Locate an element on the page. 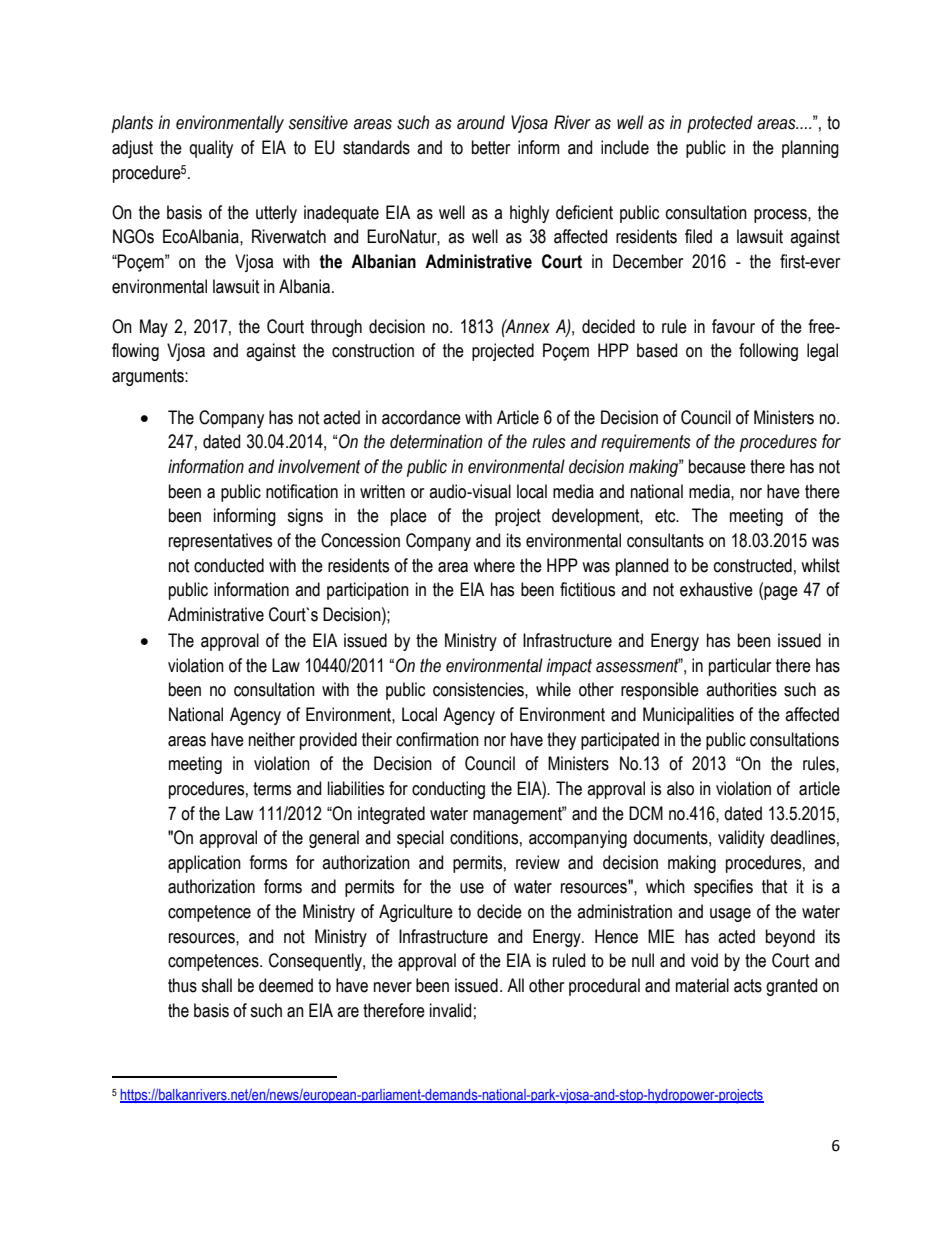 Image resolution: width=952 pixels, height=1233 pixels. constructed is located at coordinates (753, 565).
